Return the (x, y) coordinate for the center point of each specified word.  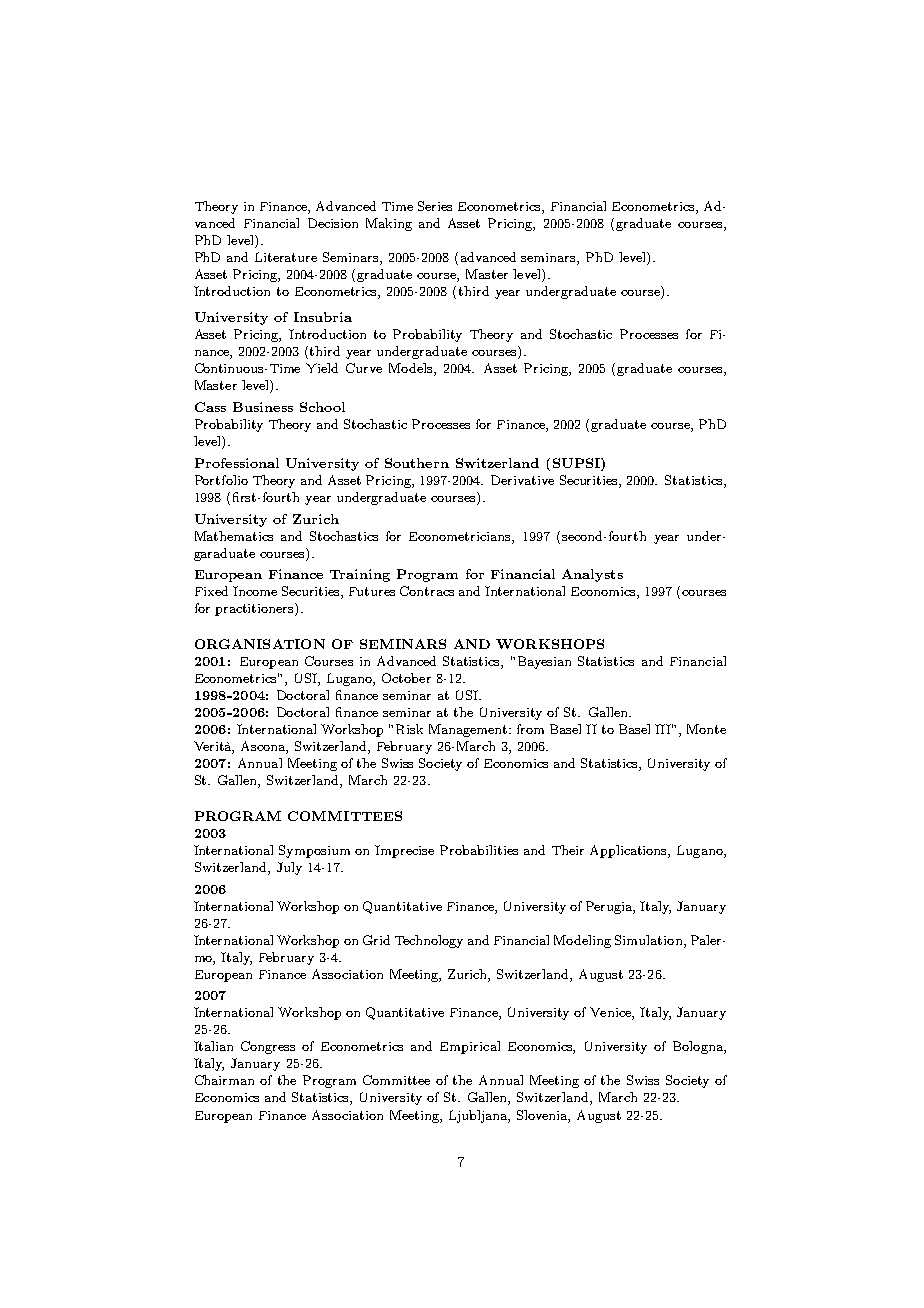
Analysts (592, 575)
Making (389, 224)
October (406, 678)
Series (435, 206)
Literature (286, 257)
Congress (268, 1047)
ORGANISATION (260, 644)
